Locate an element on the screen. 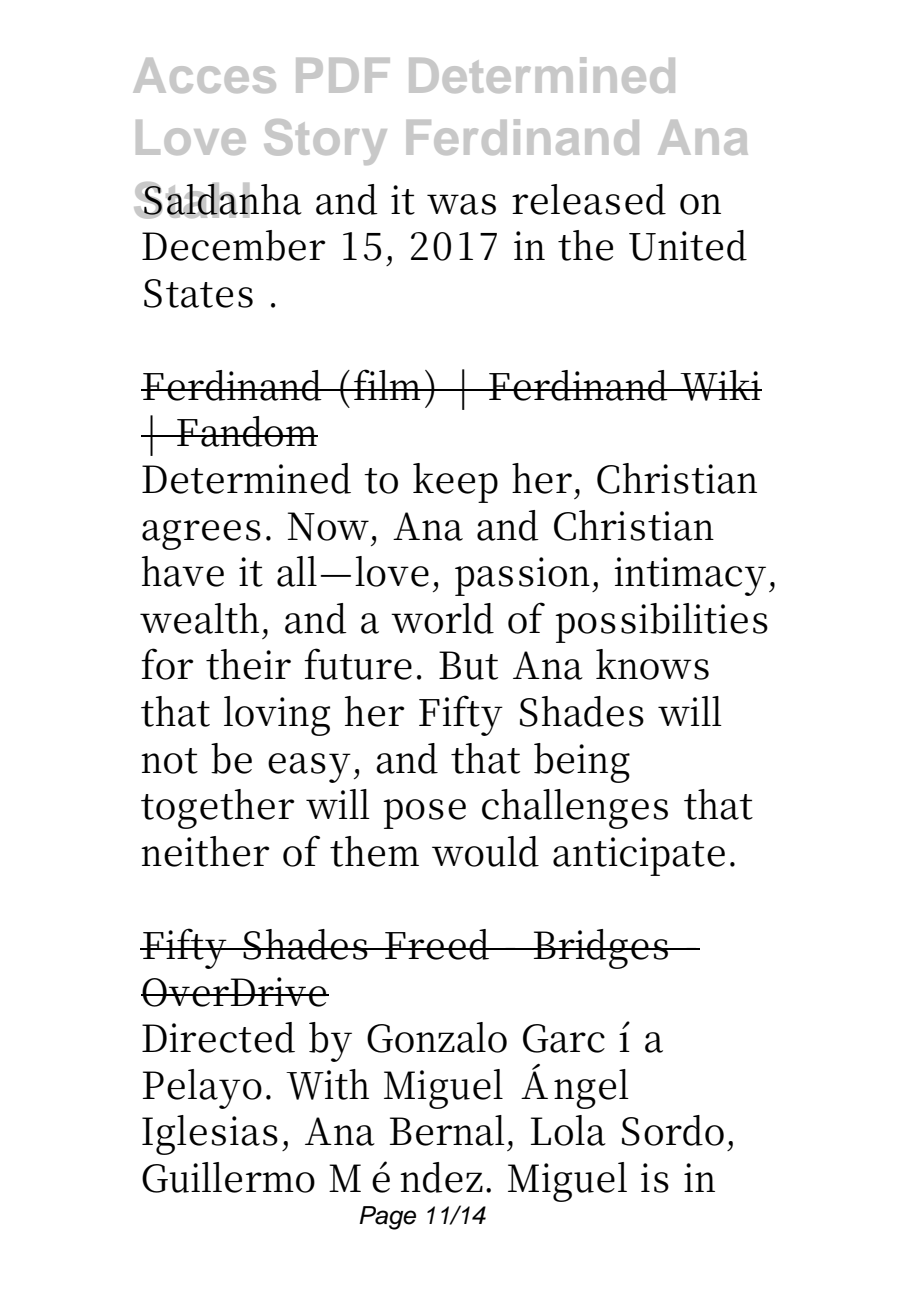 The height and width of the screenshot is (1303, 924). was is located at coordinates (461, 204).
